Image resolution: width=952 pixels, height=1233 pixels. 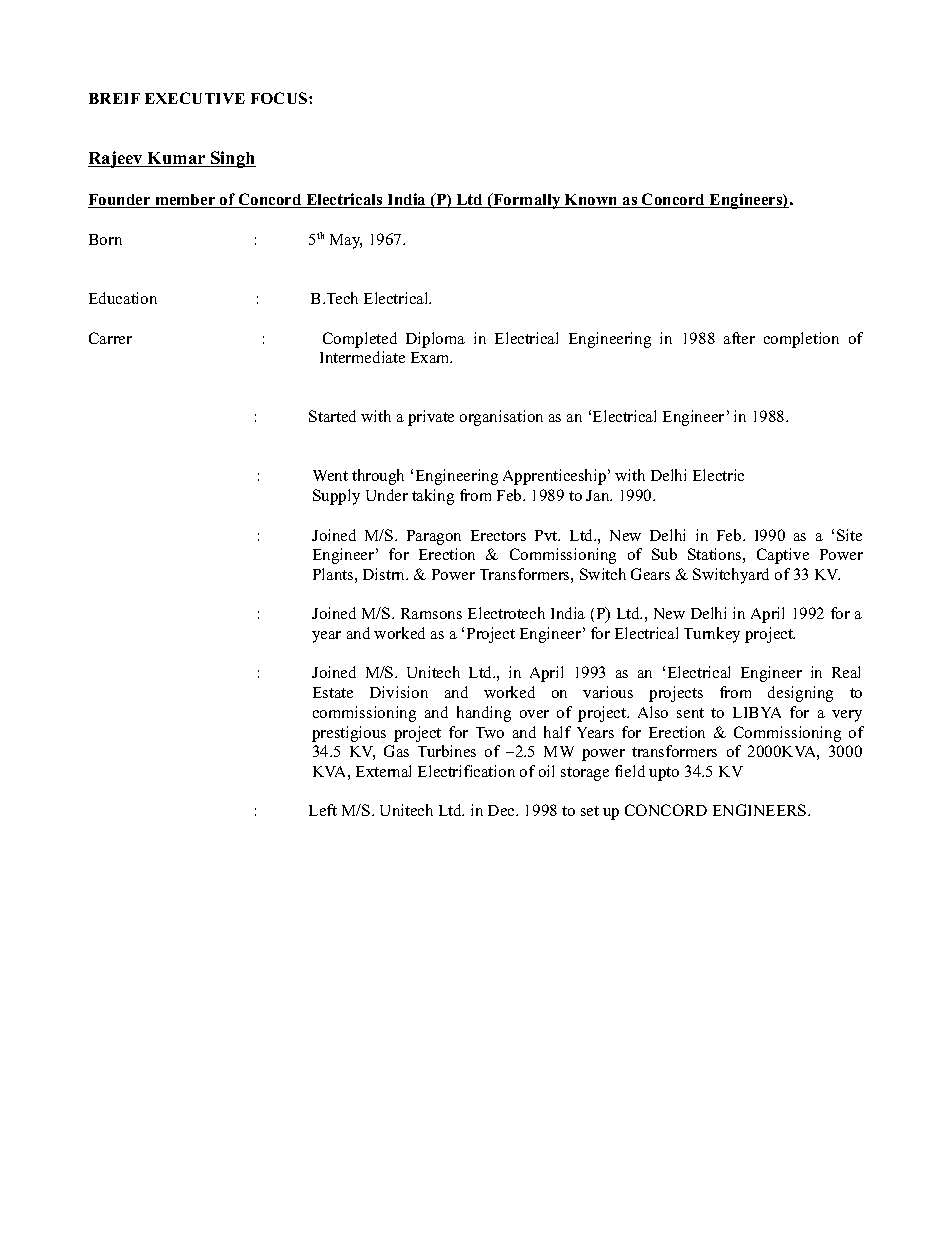 I want to click on EXECUTIVE, so click(x=195, y=98).
